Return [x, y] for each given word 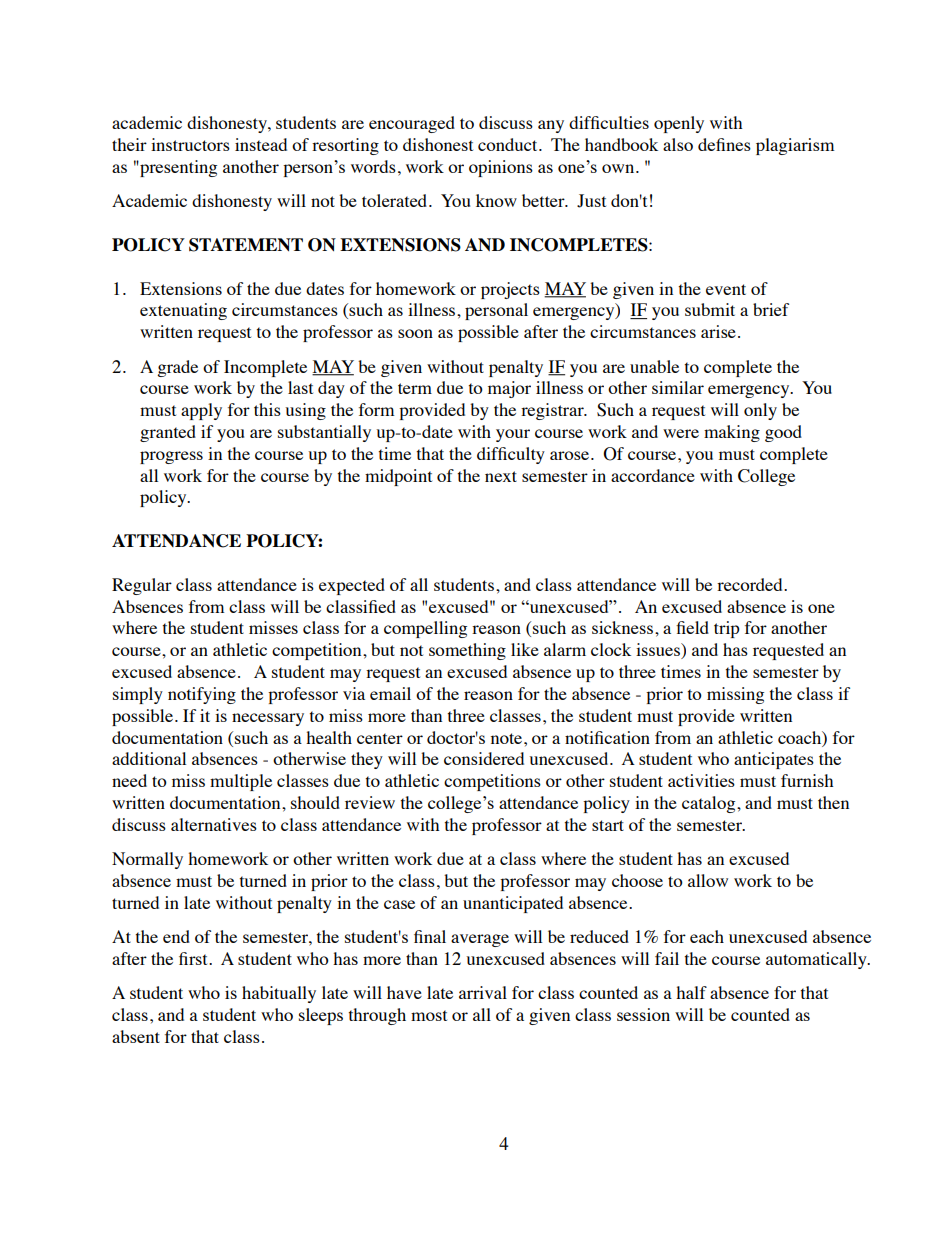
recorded [751, 584]
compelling [425, 629]
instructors [190, 144]
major [509, 389]
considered [484, 758]
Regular [142, 586]
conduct [509, 144]
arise [718, 331]
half [691, 992]
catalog [710, 804]
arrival [483, 992]
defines [724, 144]
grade [177, 368]
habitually [279, 994]
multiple [241, 782]
